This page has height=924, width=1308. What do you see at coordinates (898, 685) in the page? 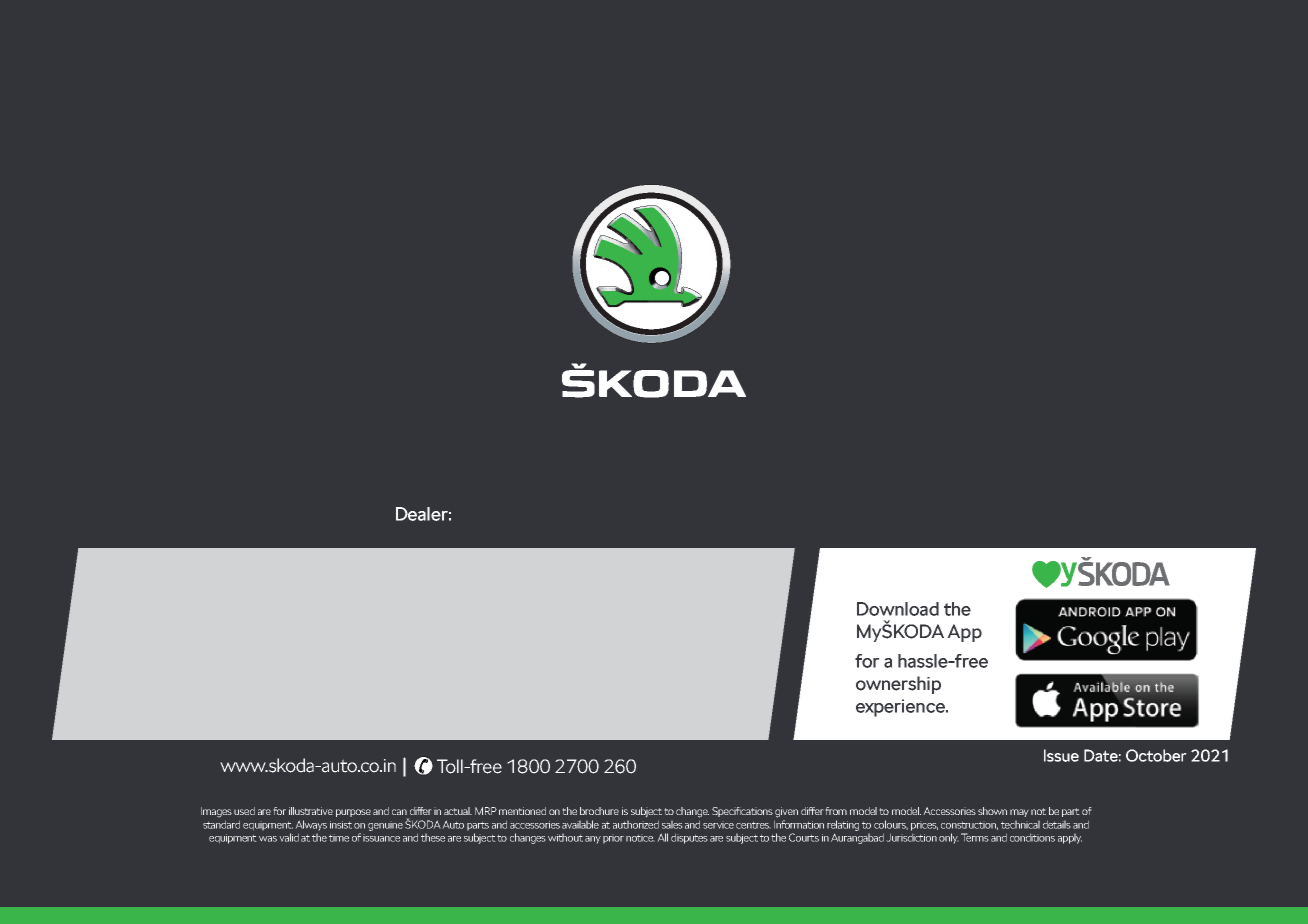
I see `ownership` at bounding box center [898, 685].
